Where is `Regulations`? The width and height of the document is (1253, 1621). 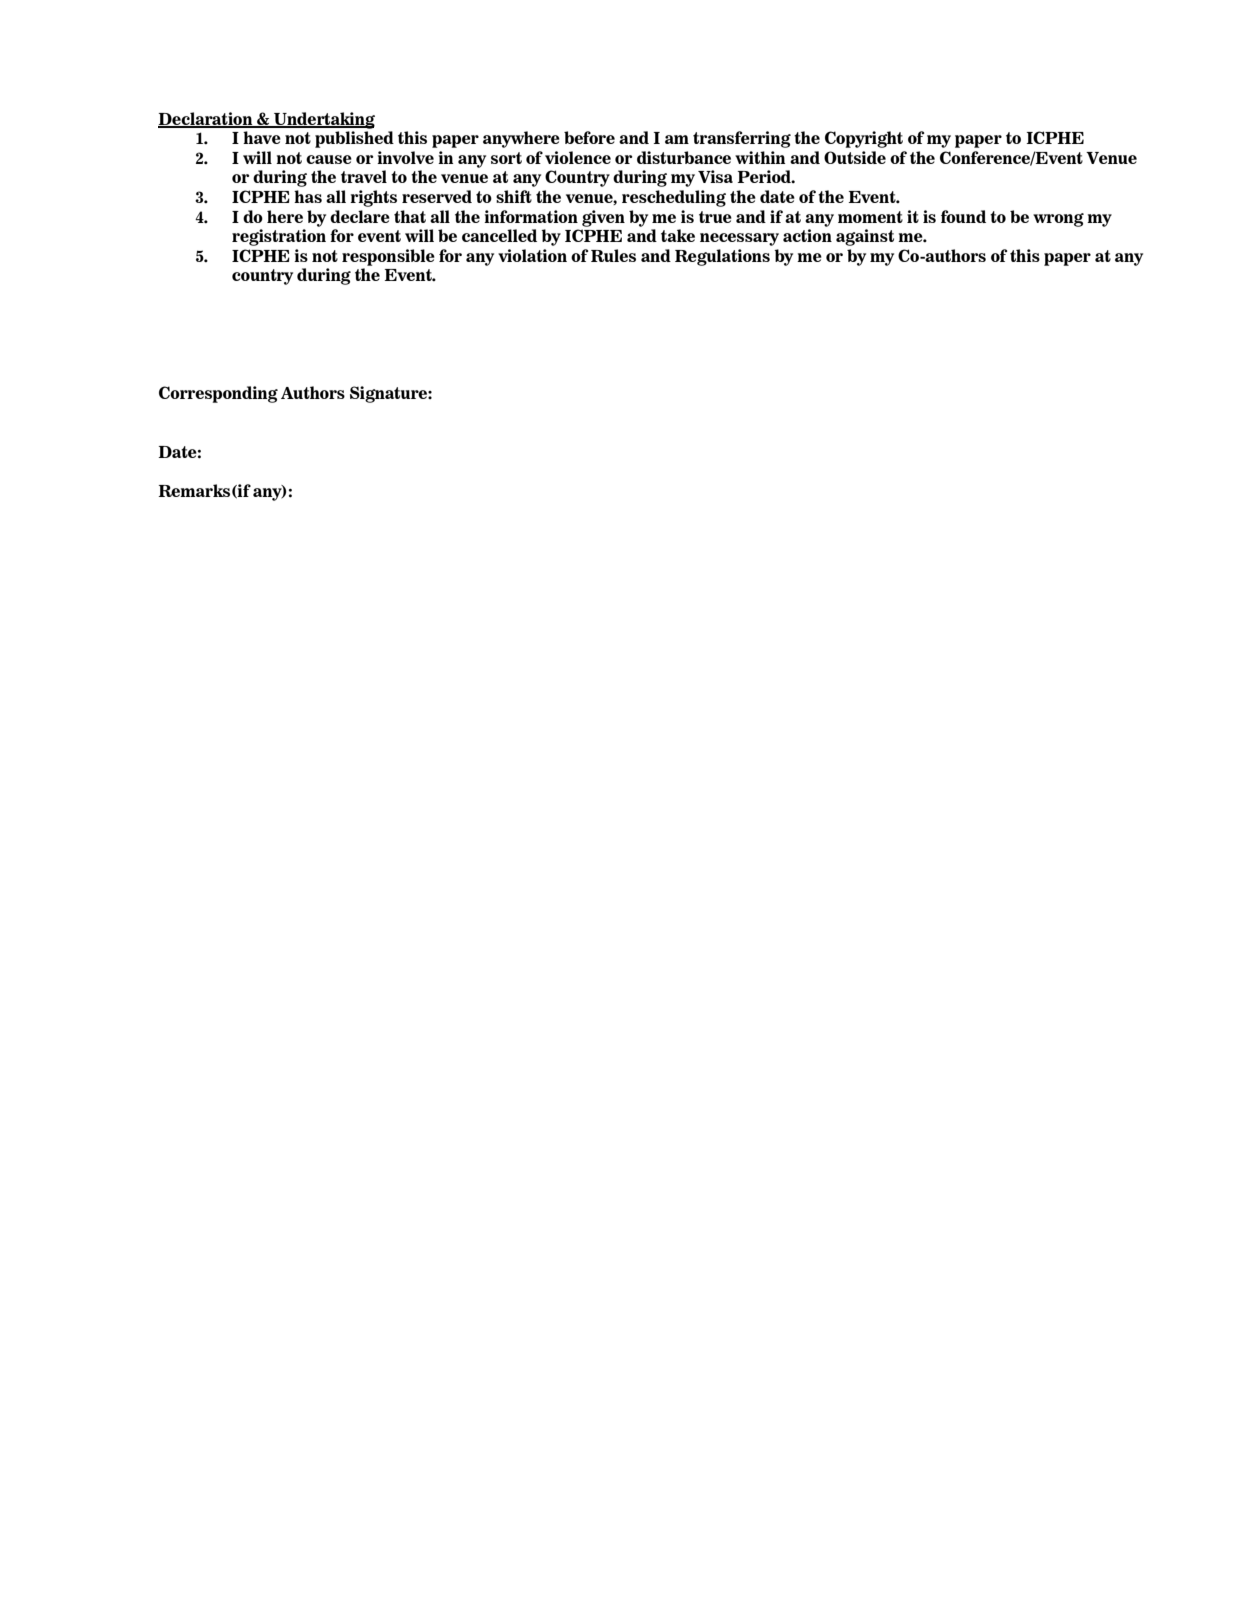
Regulations is located at coordinates (722, 257).
